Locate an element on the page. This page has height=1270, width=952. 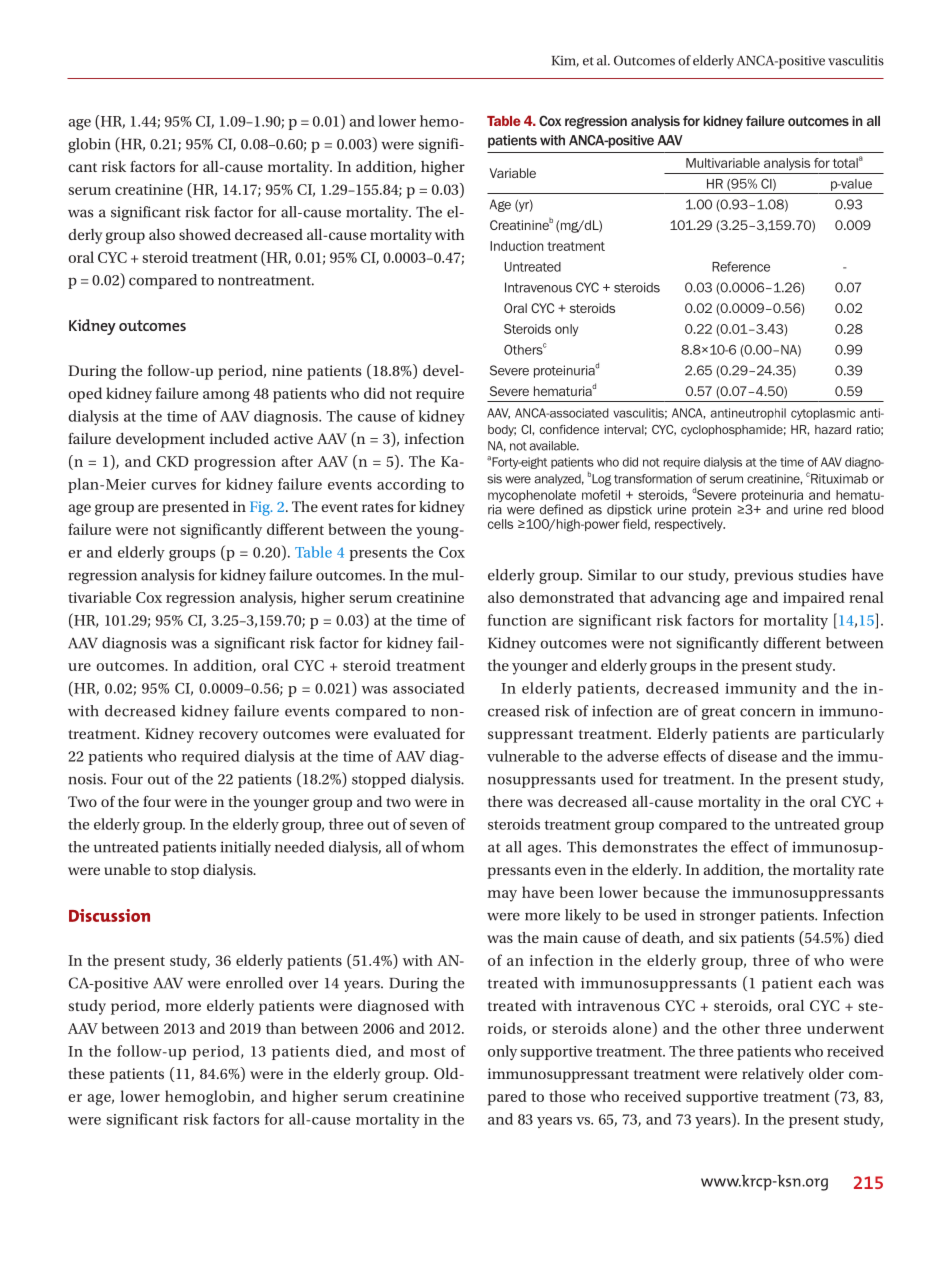
relatively is located at coordinates (773, 1075).
